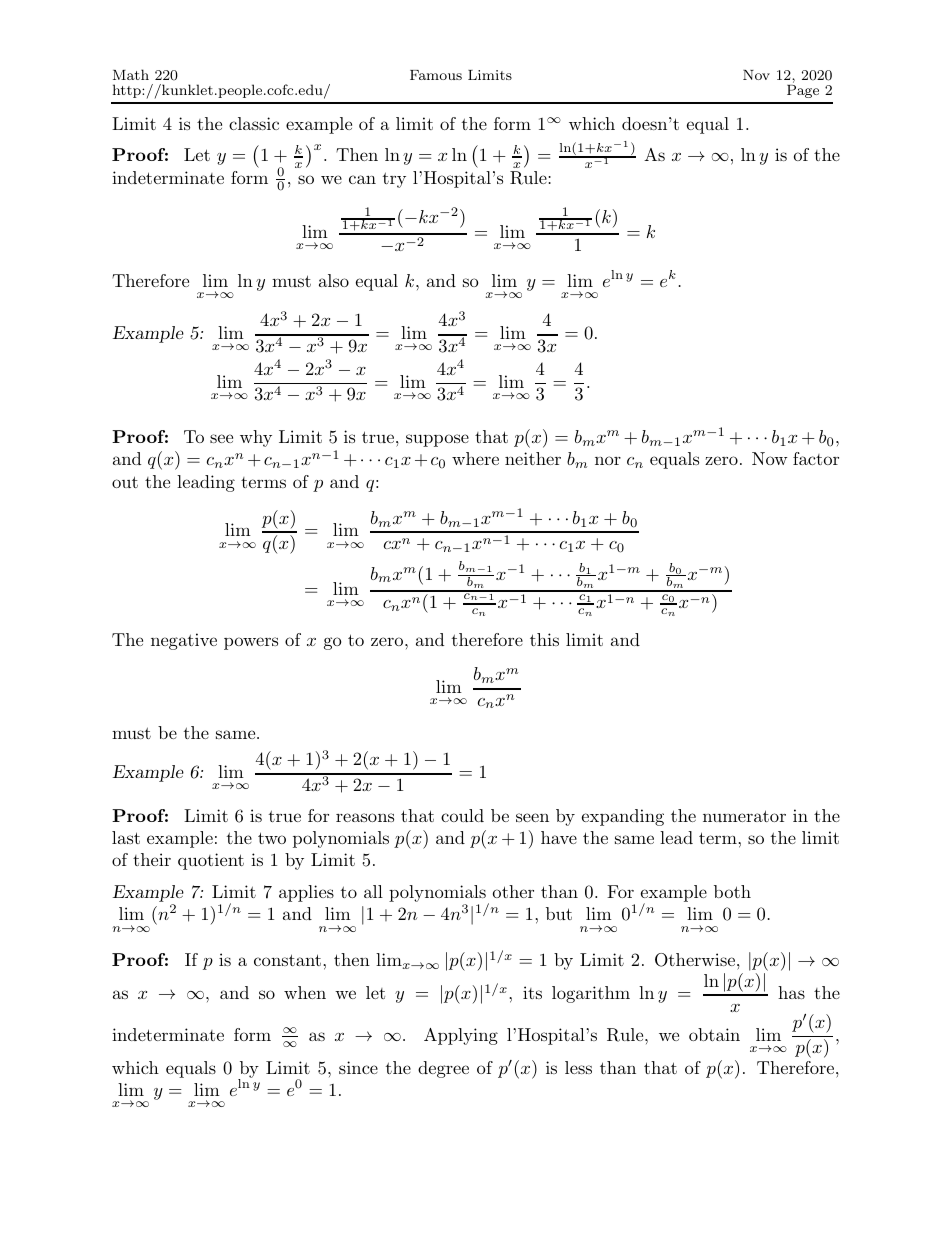  Describe the element at coordinates (436, 75) in the screenshot. I see `Famous` at that location.
